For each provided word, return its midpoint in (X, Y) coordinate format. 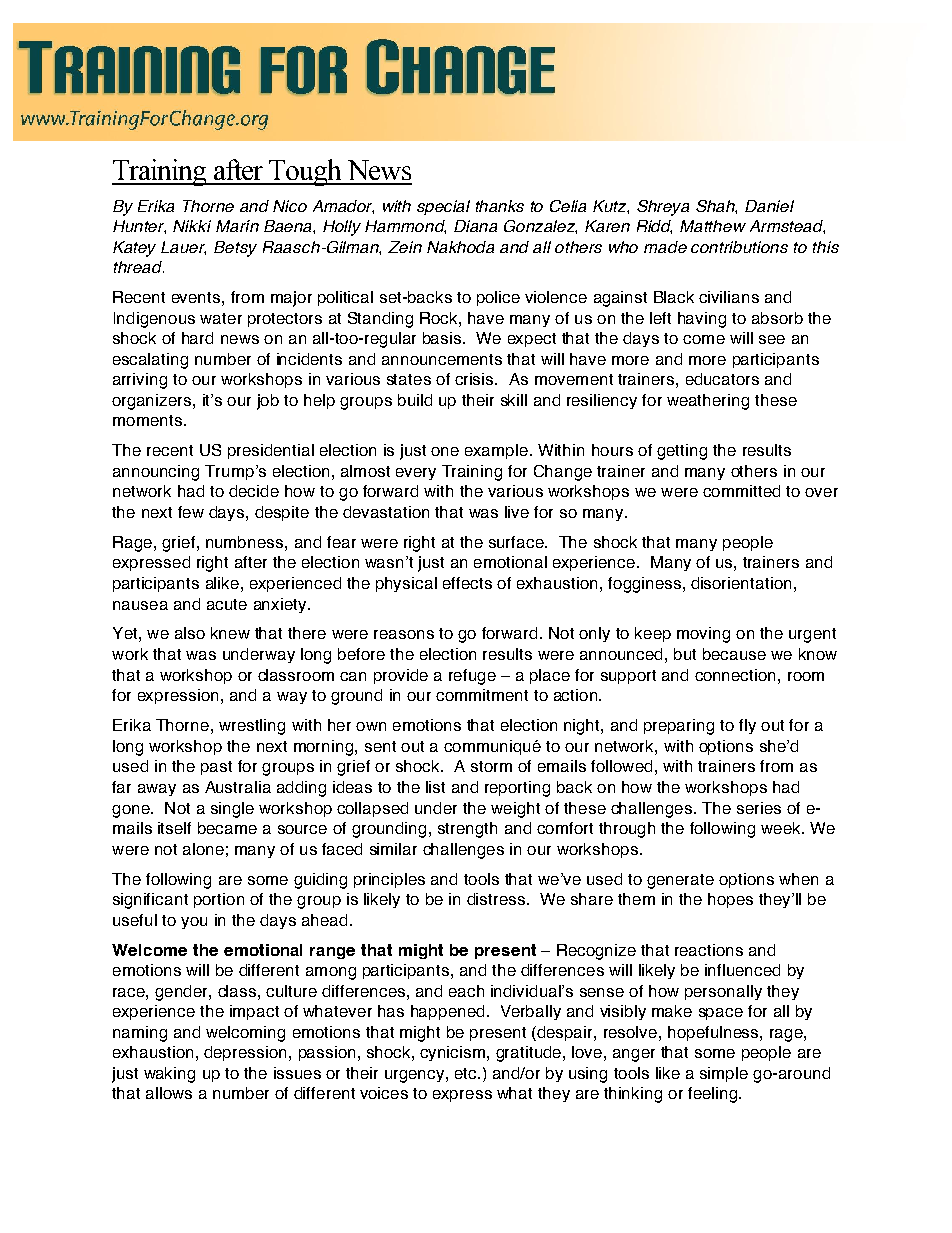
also (190, 633)
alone (203, 849)
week (782, 828)
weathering (708, 402)
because (734, 654)
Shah (716, 207)
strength (467, 830)
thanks (500, 206)
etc (467, 1073)
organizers (153, 402)
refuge (472, 677)
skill (514, 400)
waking (169, 1075)
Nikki (192, 226)
